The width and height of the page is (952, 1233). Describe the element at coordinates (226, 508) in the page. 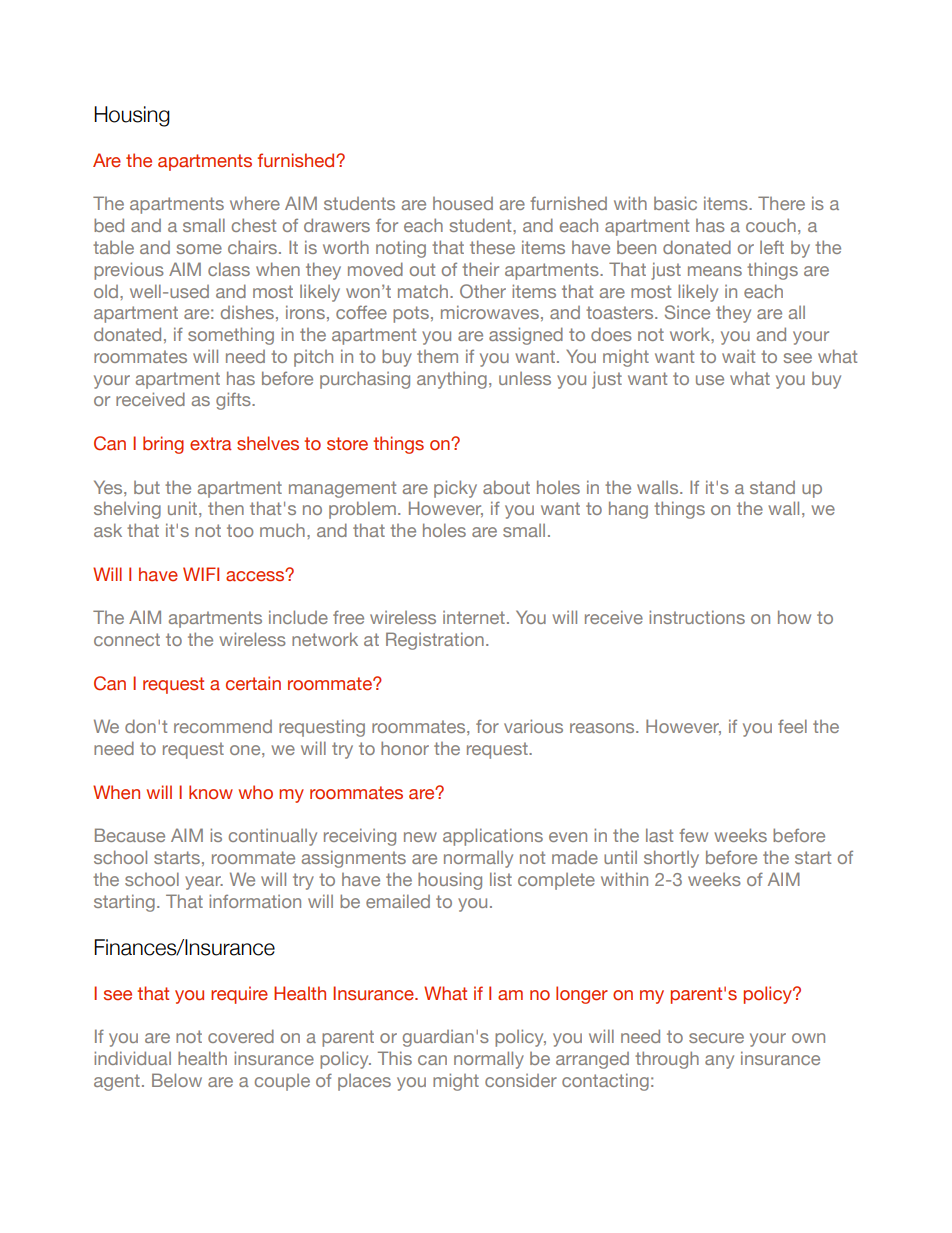

I see `then` at that location.
